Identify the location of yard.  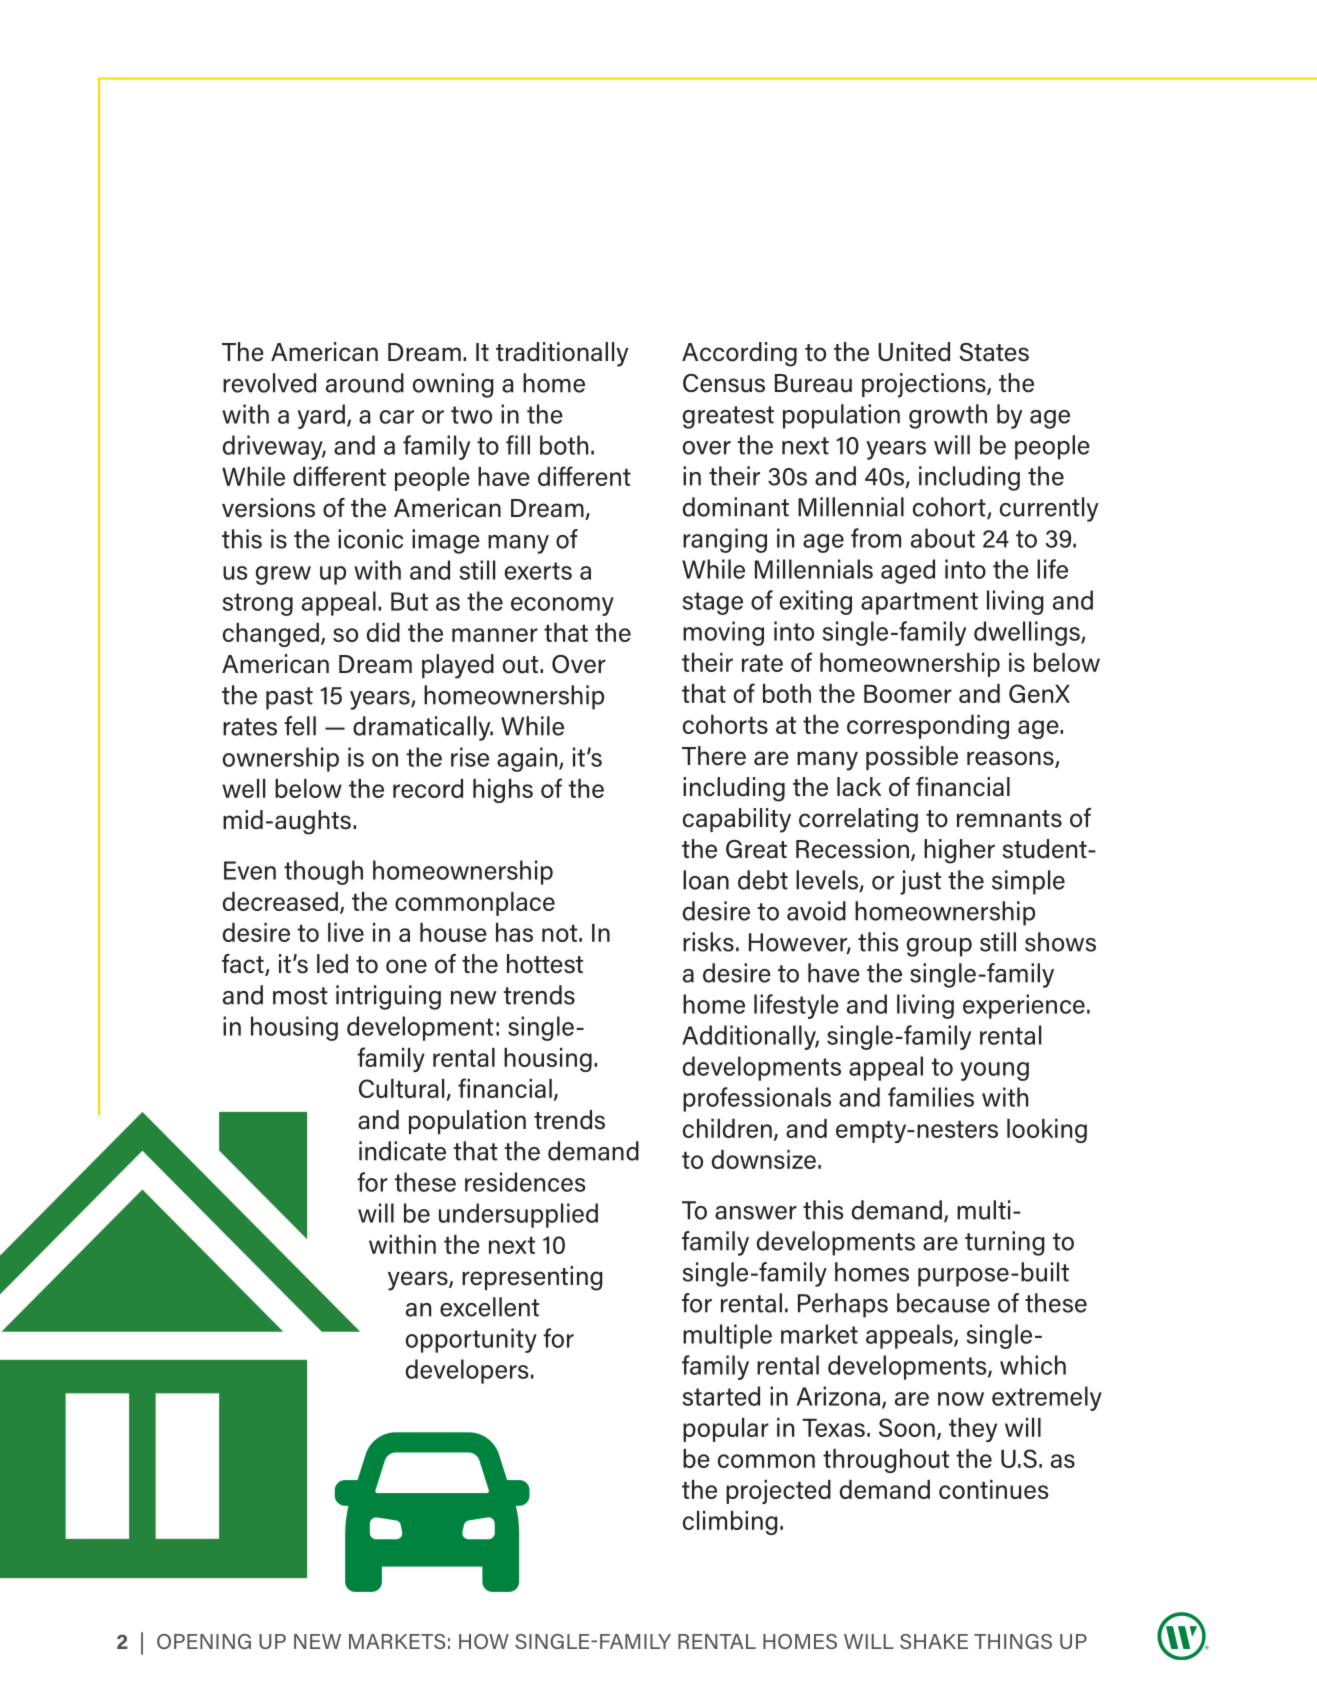
(321, 416).
